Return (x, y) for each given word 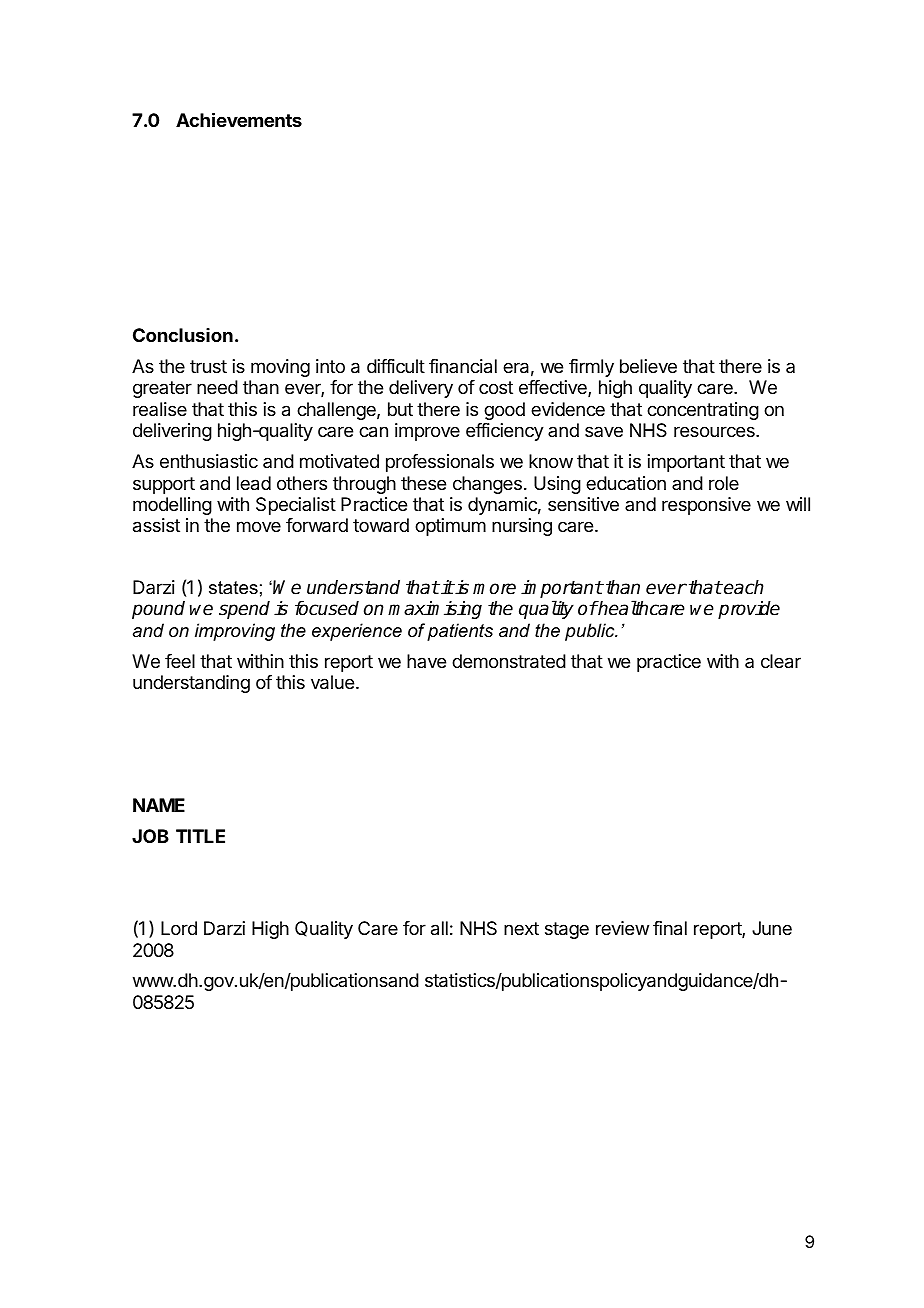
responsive (706, 506)
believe (648, 366)
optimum (450, 527)
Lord (179, 928)
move (259, 526)
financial (463, 366)
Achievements (239, 119)
